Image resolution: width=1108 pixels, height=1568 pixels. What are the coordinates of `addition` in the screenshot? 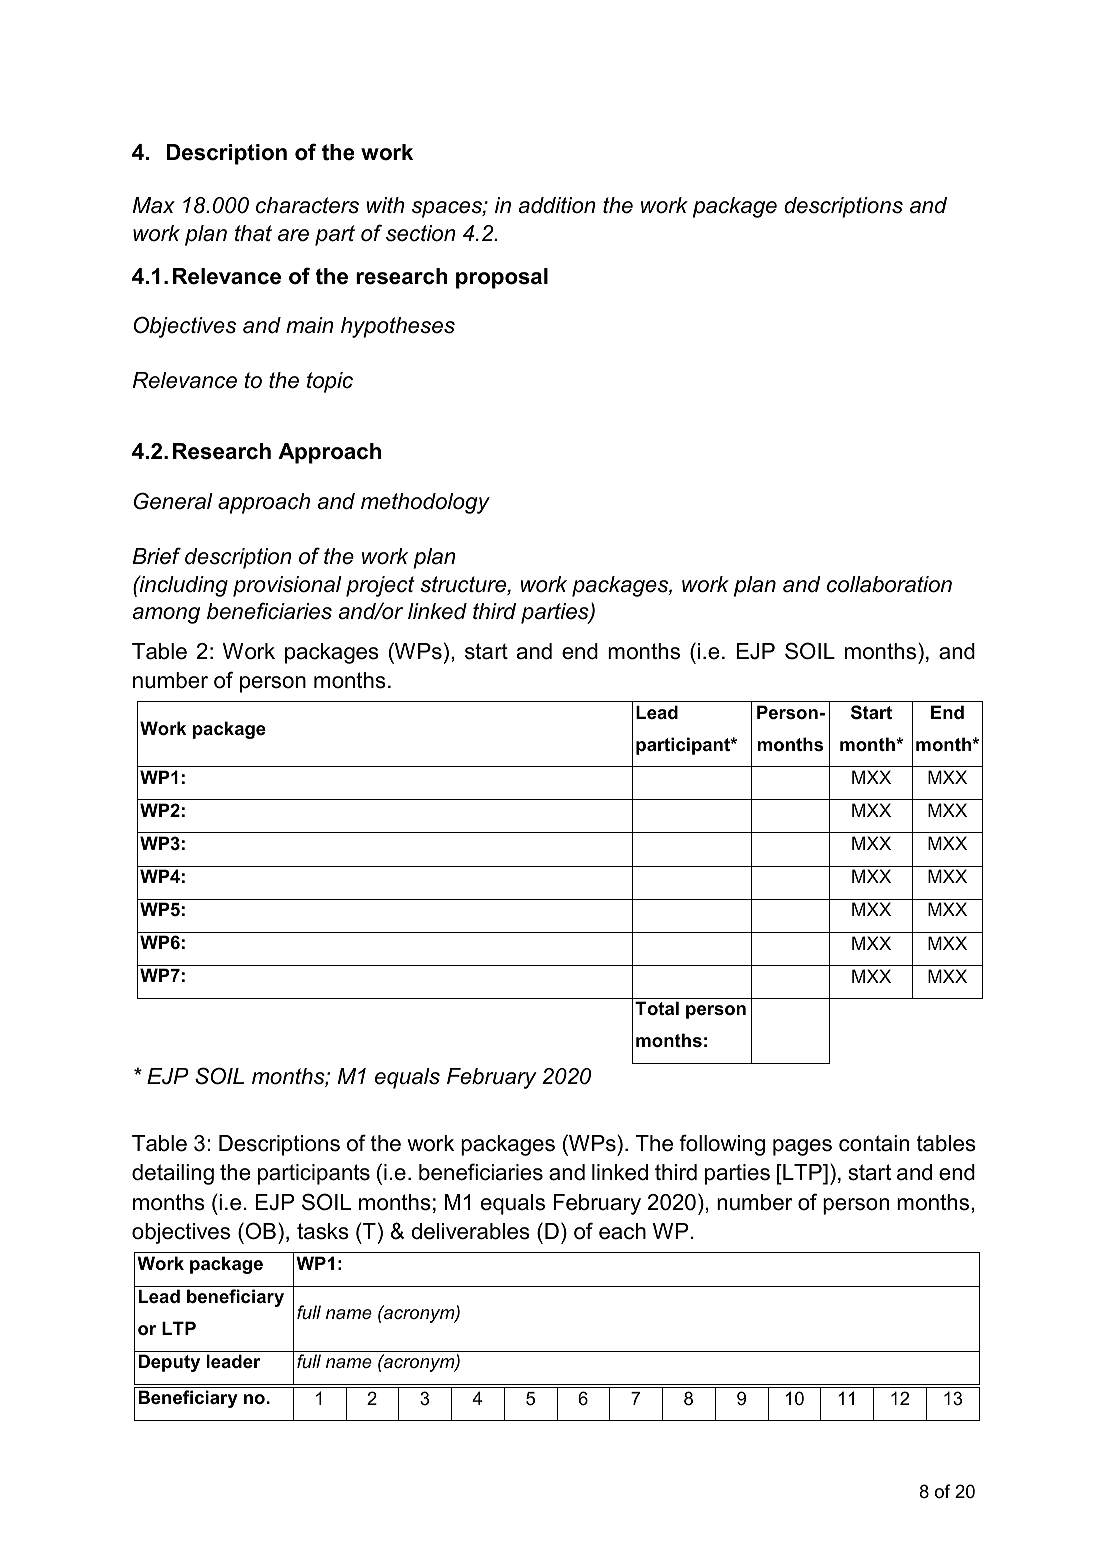 It's located at (557, 205).
